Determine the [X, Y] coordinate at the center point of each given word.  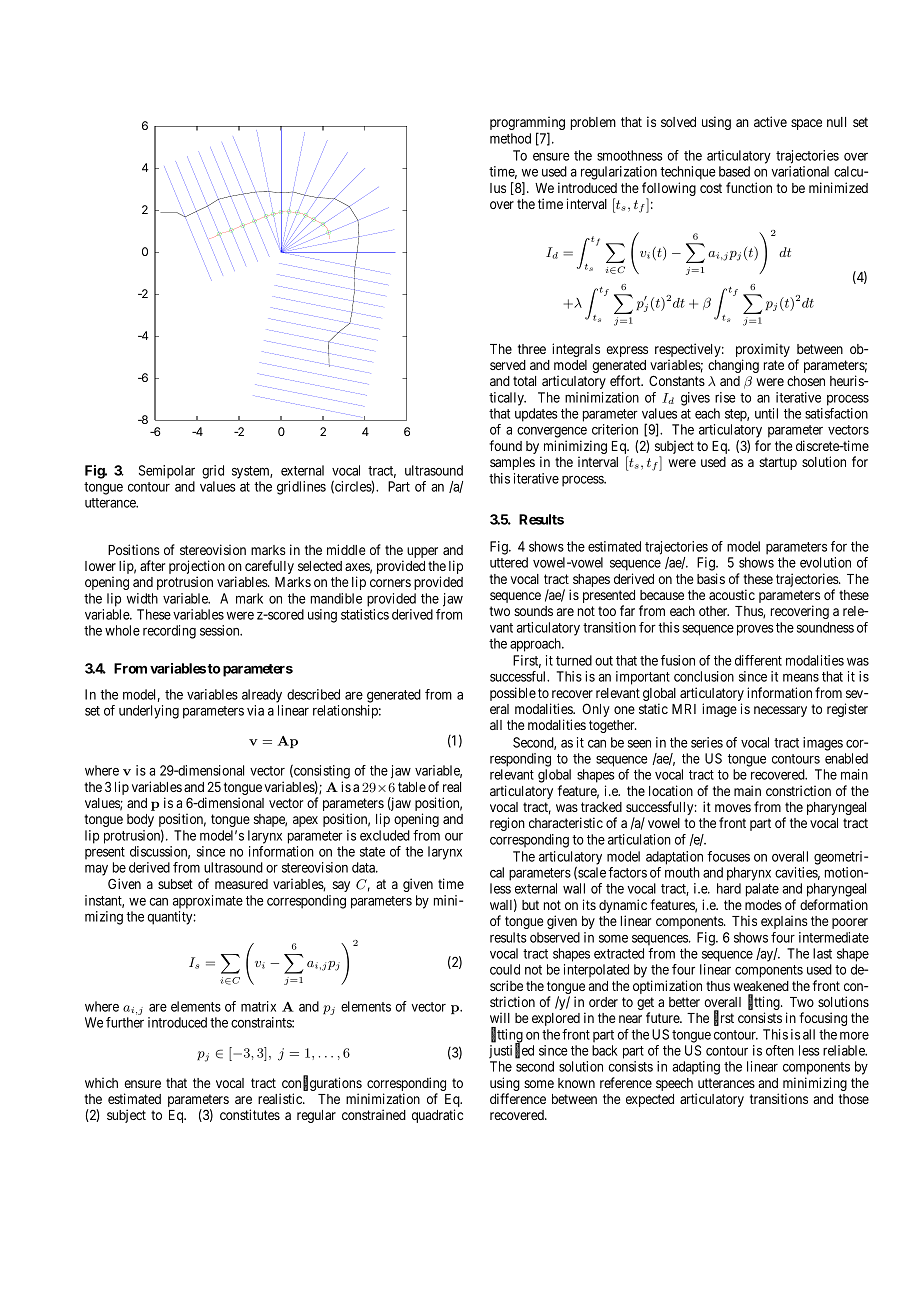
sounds [533, 611]
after [152, 565]
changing [733, 366]
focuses [728, 856]
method [510, 138]
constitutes [250, 1114]
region [507, 824]
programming [527, 124]
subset [175, 884]
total [524, 381]
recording [169, 632]
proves [755, 630]
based [734, 171]
